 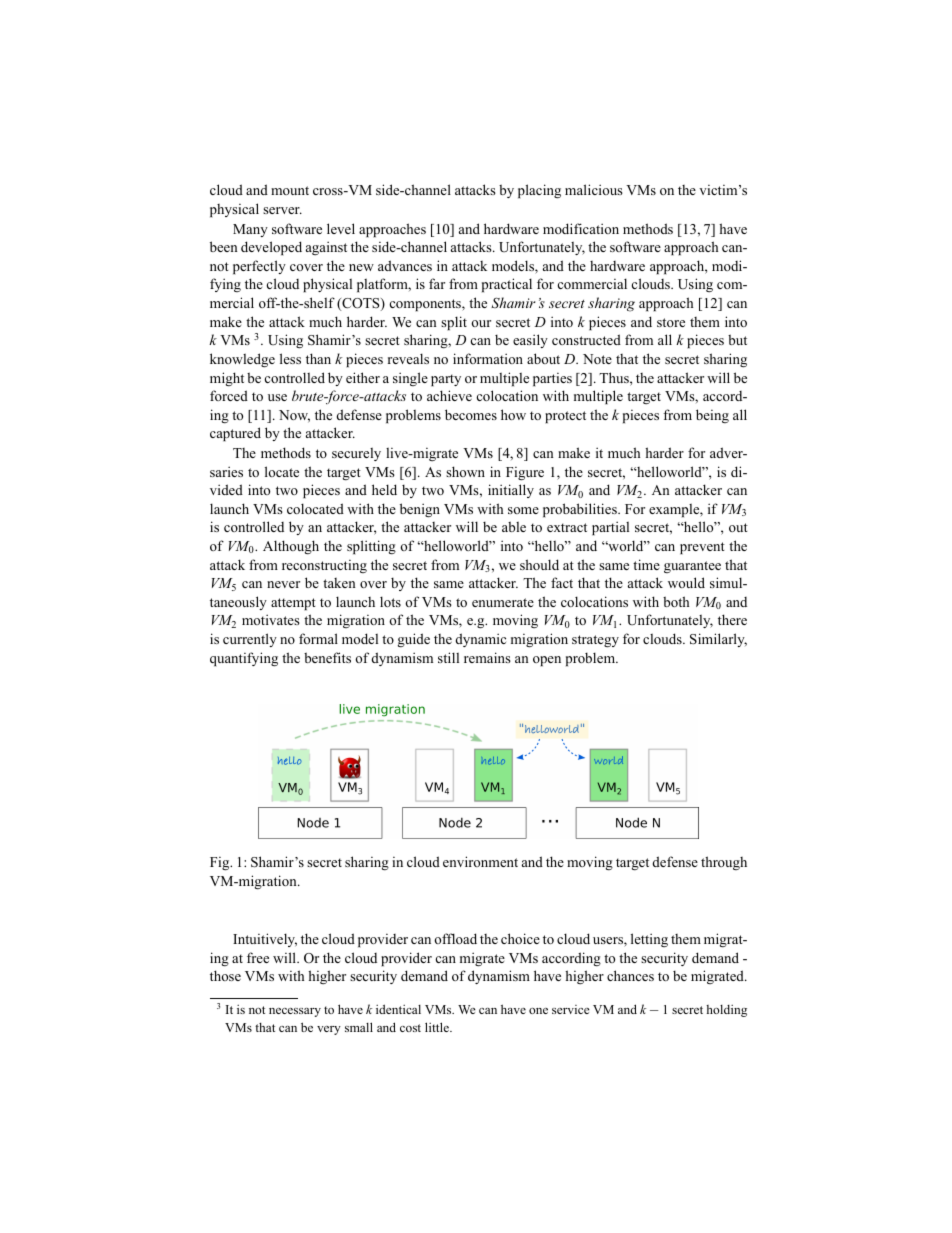 What do you see at coordinates (295, 1012) in the screenshot?
I see `necessary` at bounding box center [295, 1012].
